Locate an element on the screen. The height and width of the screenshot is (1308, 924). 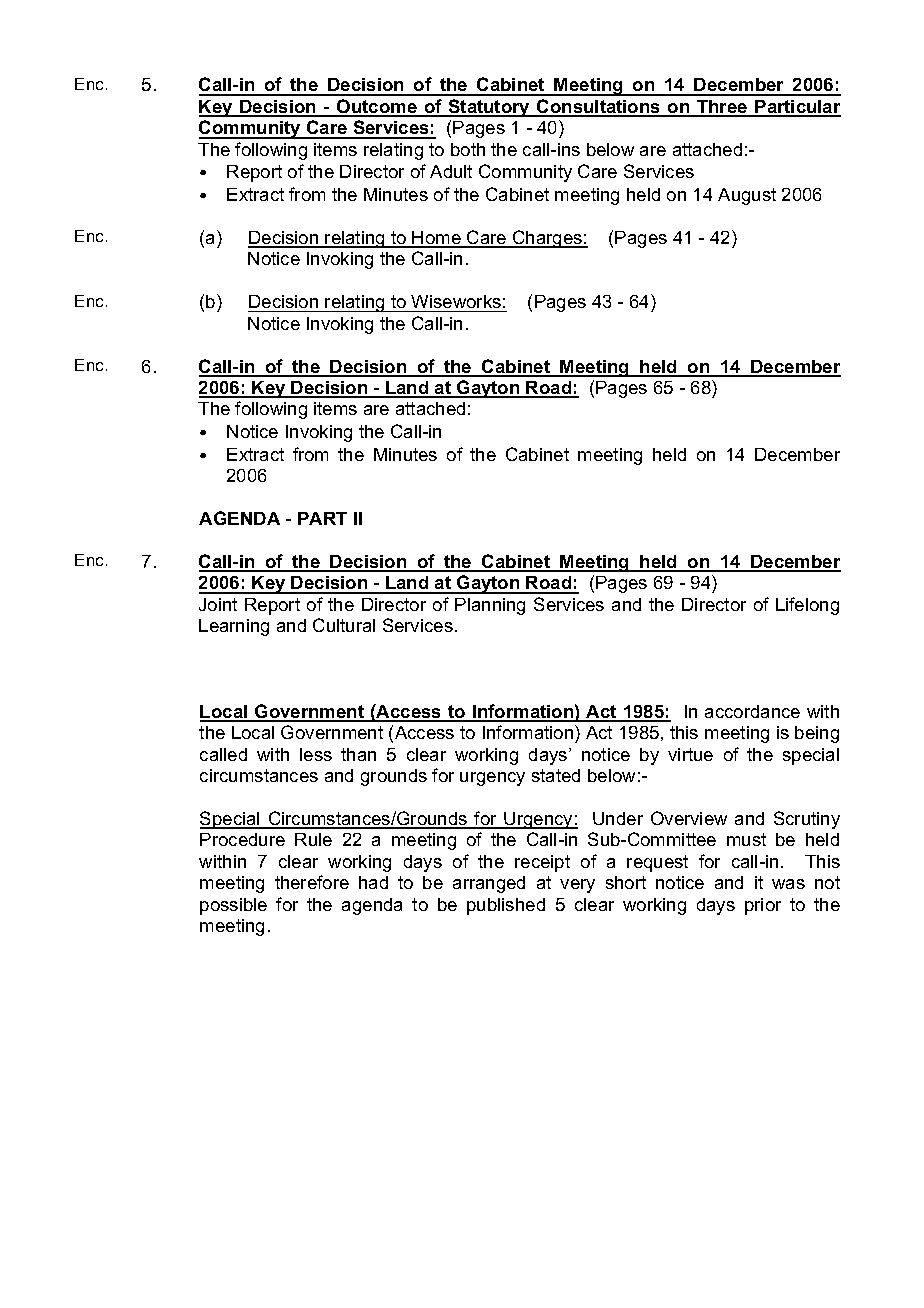
Lifelong is located at coordinates (807, 606).
